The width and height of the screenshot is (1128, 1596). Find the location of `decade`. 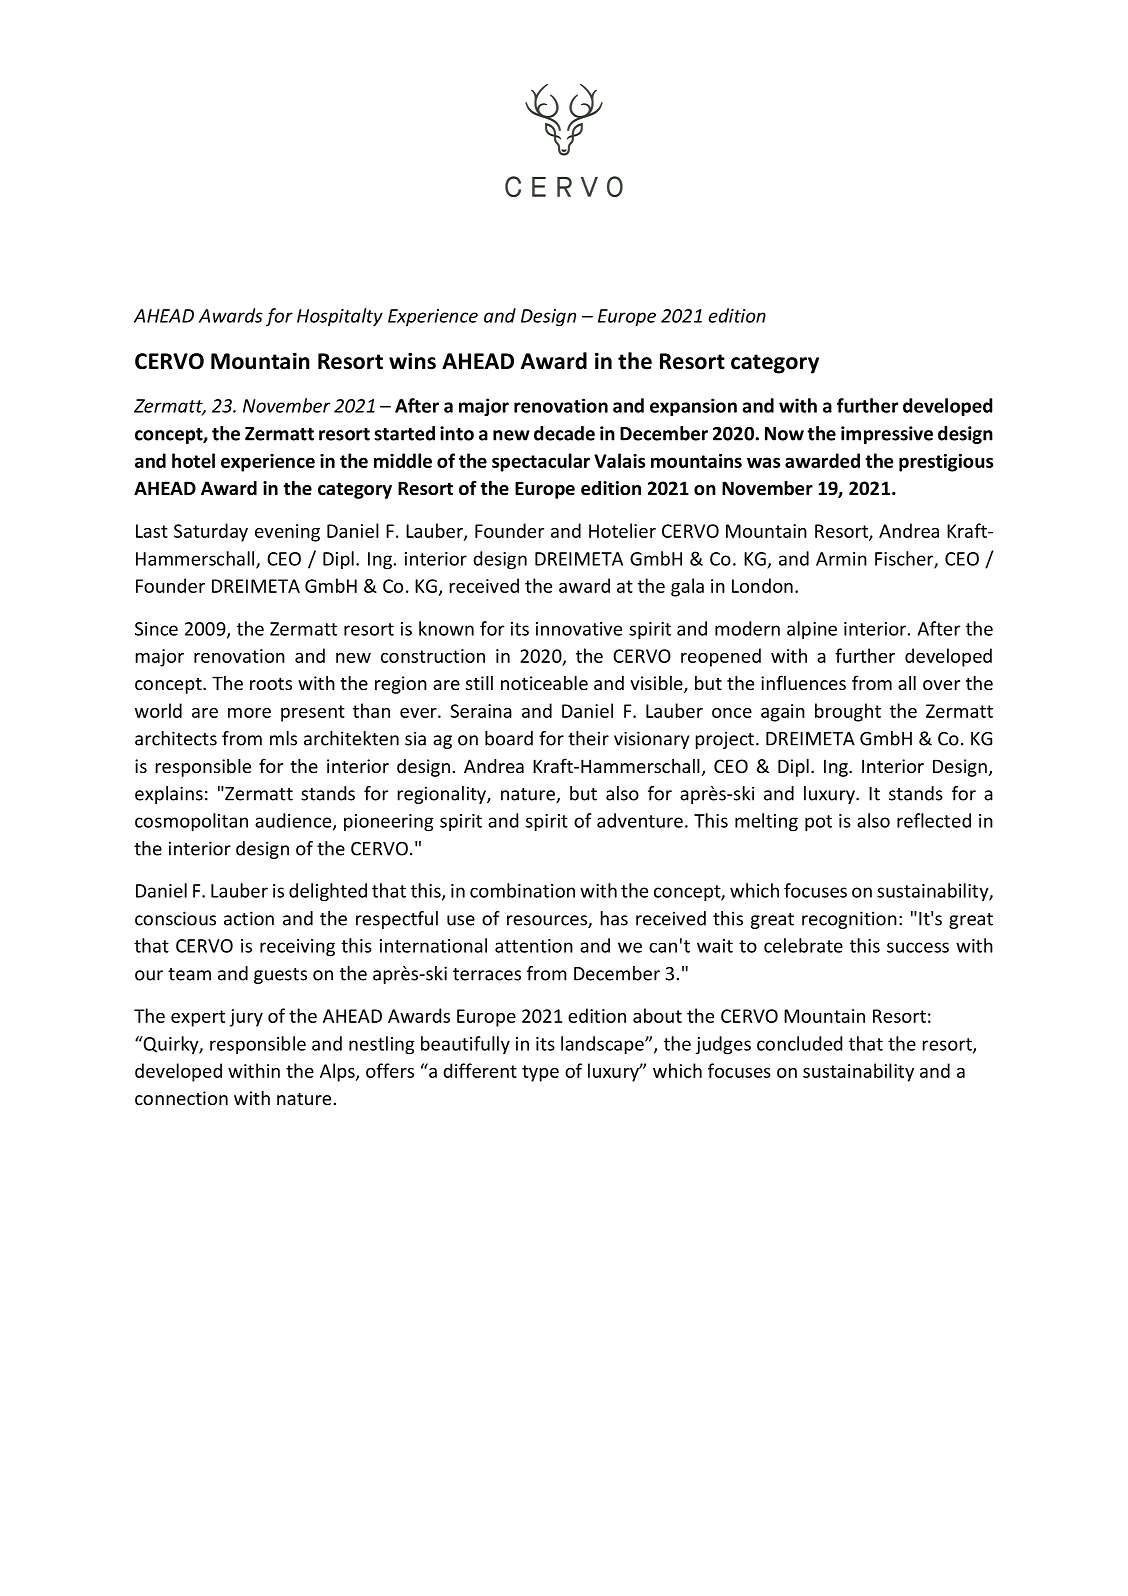

decade is located at coordinates (564, 433).
